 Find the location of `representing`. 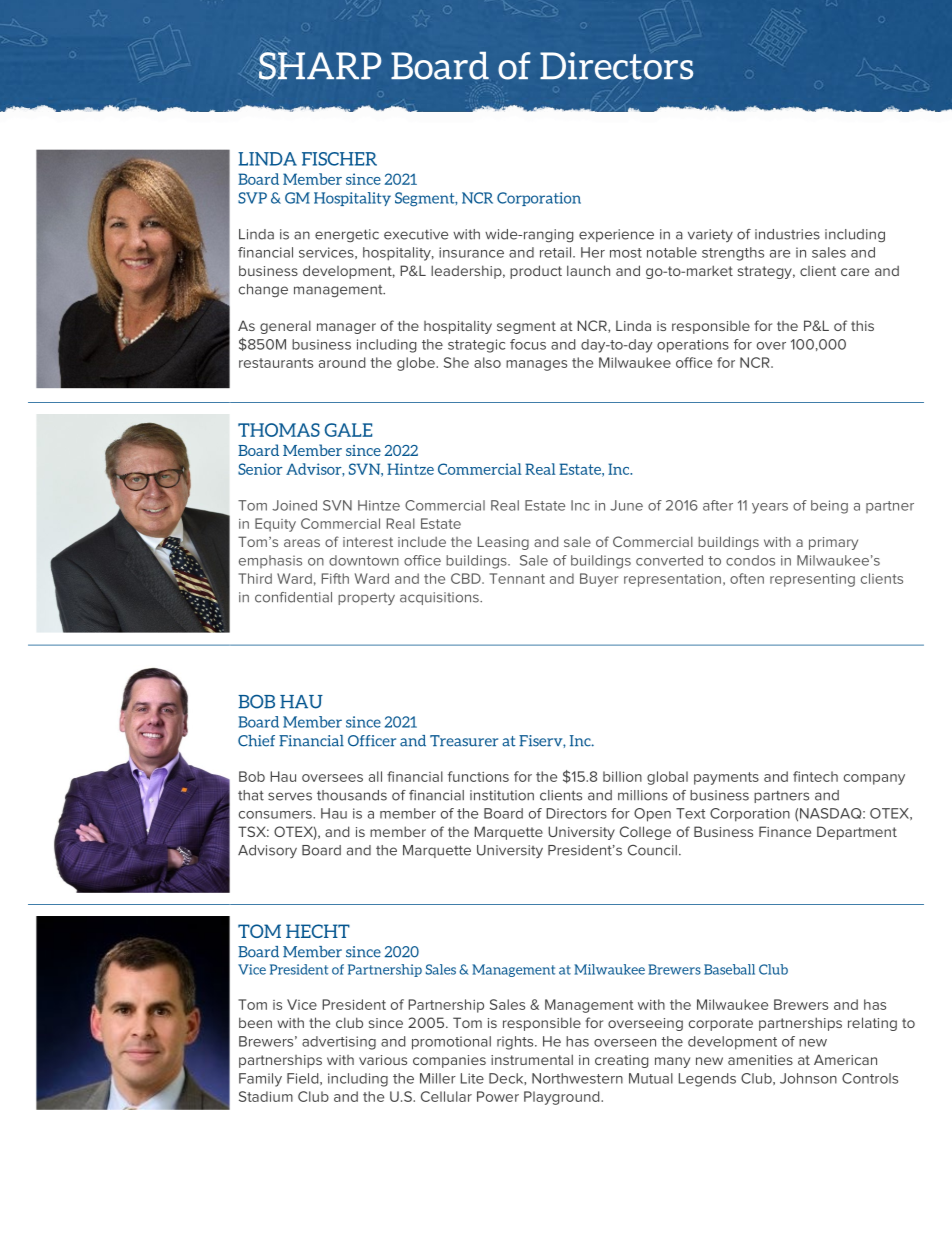

representing is located at coordinates (812, 580).
